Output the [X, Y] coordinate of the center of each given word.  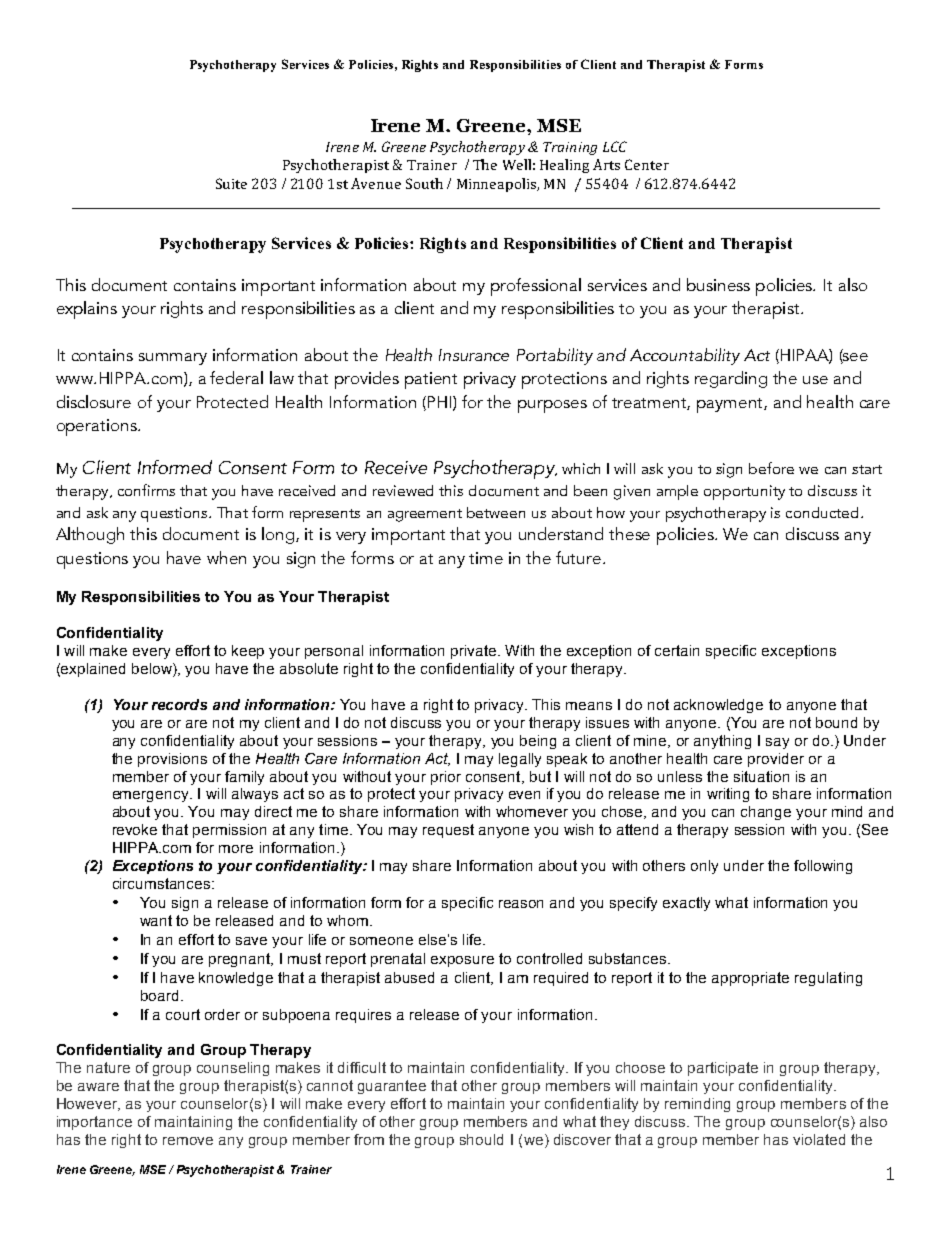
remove [188, 1141]
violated [819, 1139]
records [179, 704]
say [777, 743]
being [538, 742]
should [481, 1139]
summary [173, 359]
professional [536, 287]
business [718, 284]
